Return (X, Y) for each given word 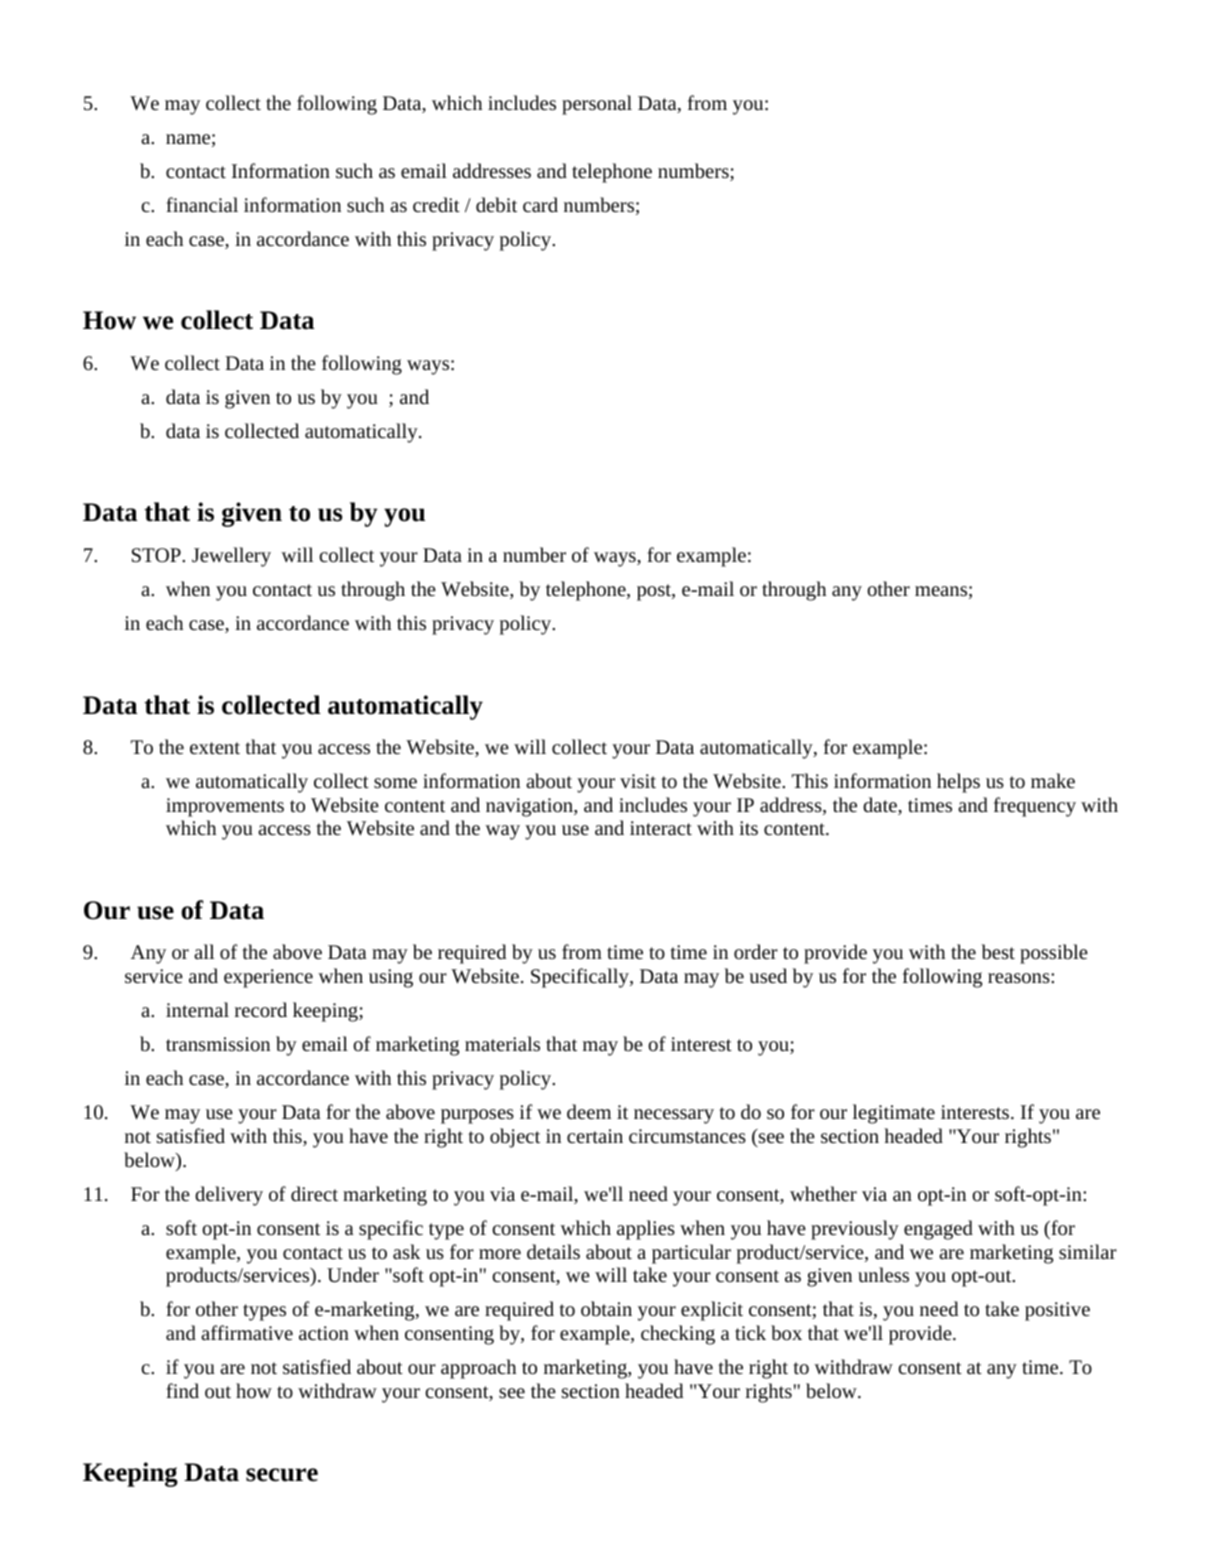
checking (678, 1335)
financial (202, 204)
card (540, 204)
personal (597, 105)
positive (1057, 1311)
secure (282, 1475)
